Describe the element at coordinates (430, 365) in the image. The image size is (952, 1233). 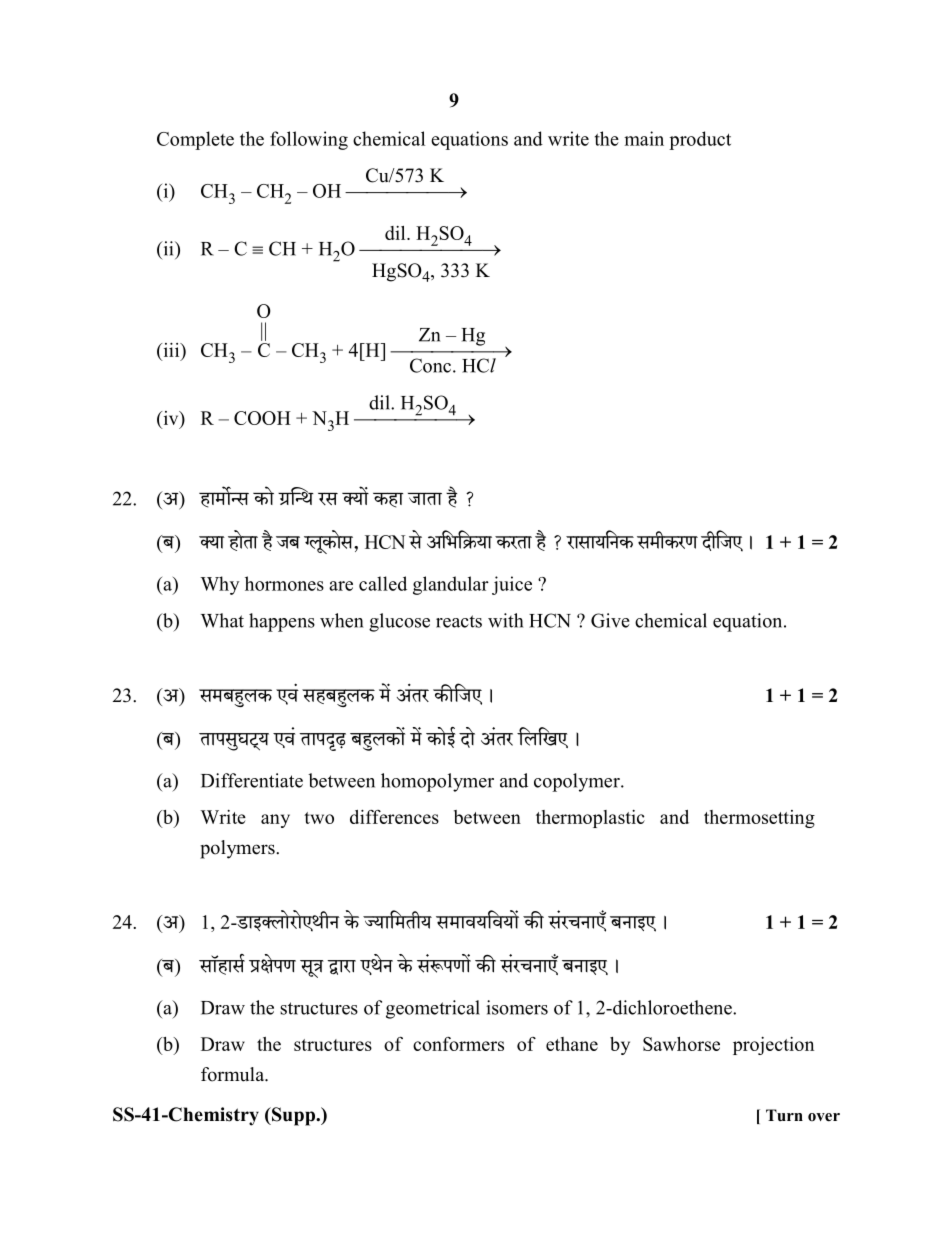
I see `Conc` at that location.
